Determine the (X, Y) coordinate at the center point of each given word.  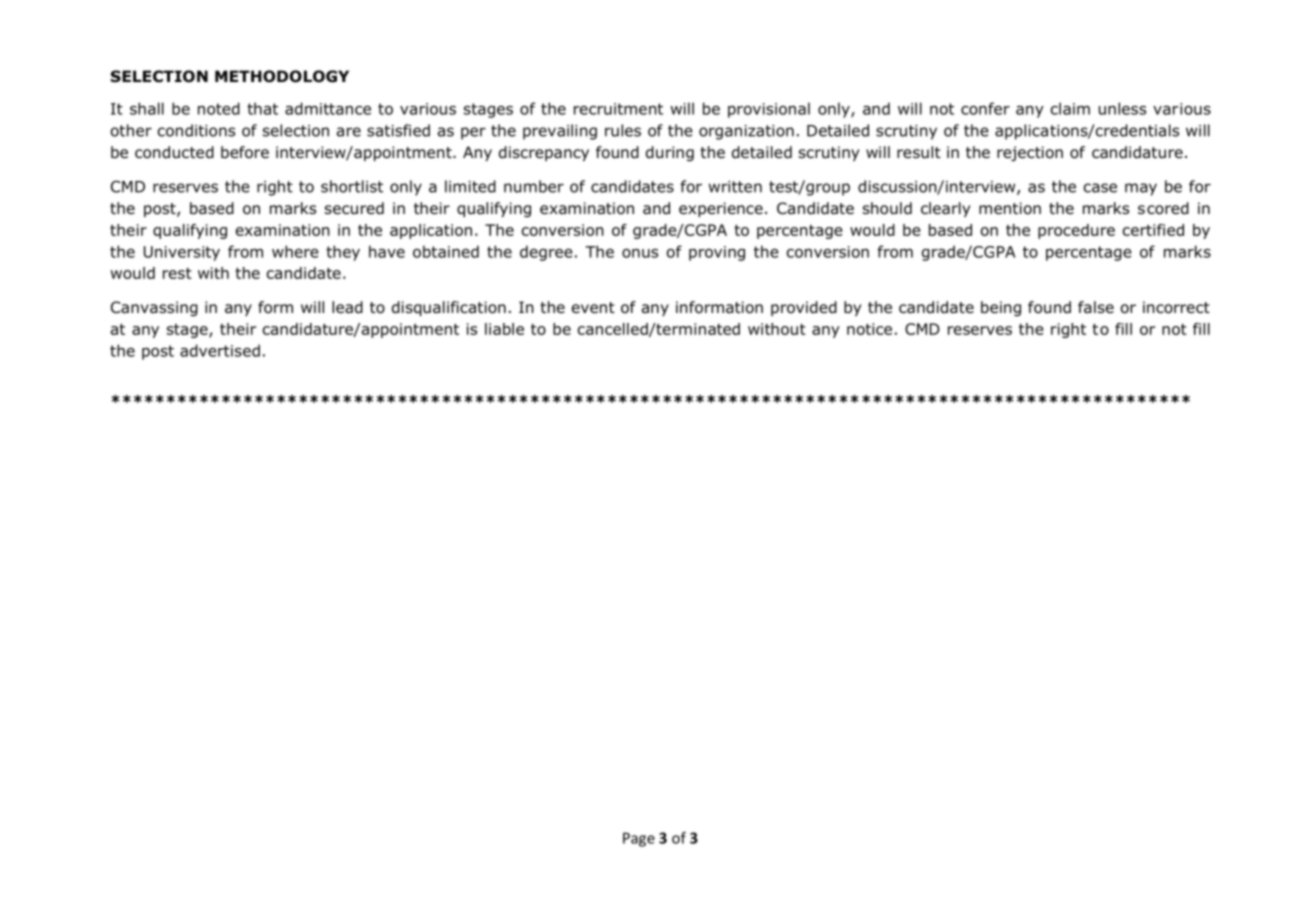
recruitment (618, 109)
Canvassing (154, 308)
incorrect (1176, 307)
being (1001, 308)
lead (347, 307)
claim (1070, 108)
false (1096, 307)
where (295, 251)
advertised (220, 350)
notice (869, 329)
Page (639, 839)
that (262, 108)
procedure (1076, 231)
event (593, 307)
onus (640, 253)
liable (504, 329)
